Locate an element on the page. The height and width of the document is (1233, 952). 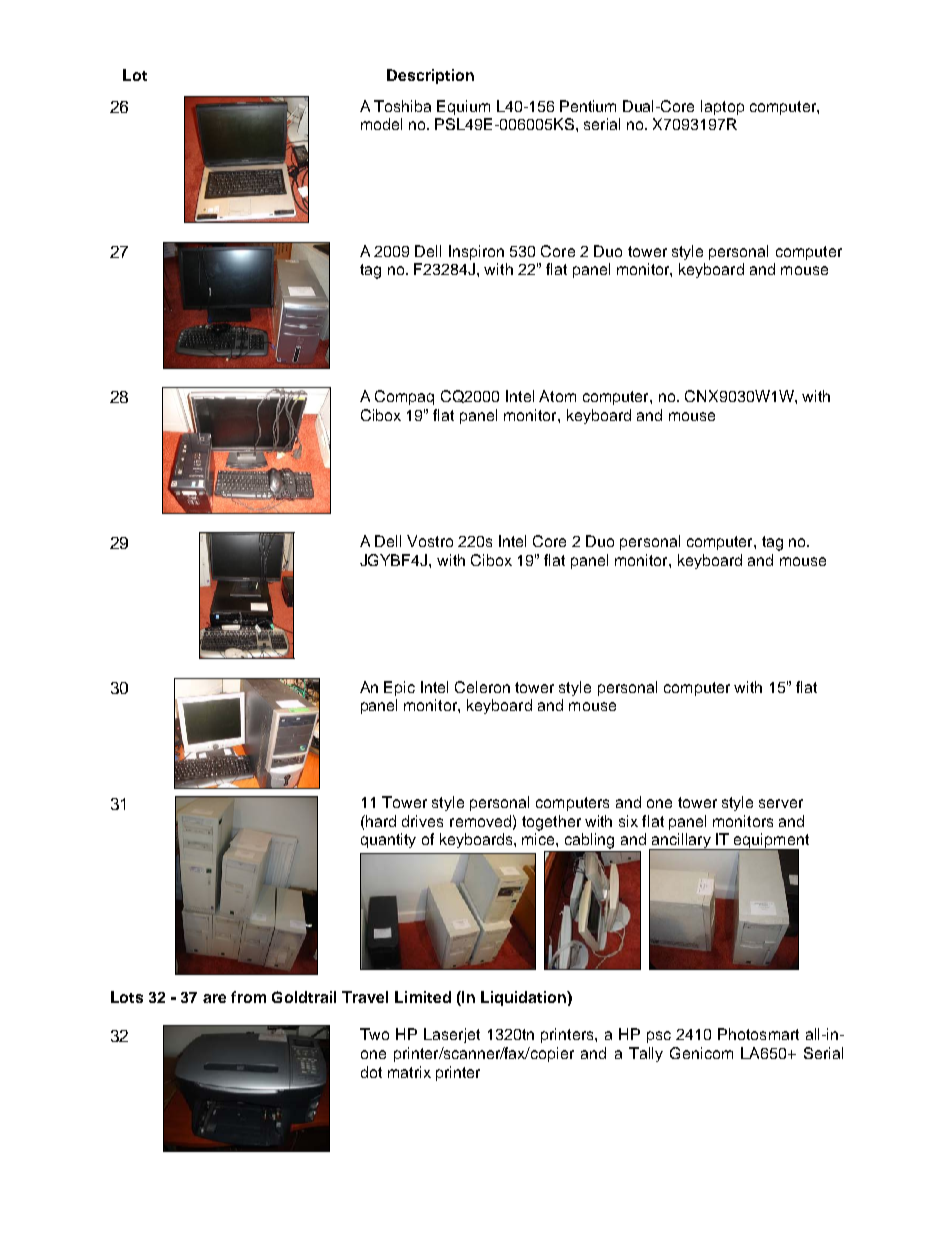
model is located at coordinates (381, 124).
